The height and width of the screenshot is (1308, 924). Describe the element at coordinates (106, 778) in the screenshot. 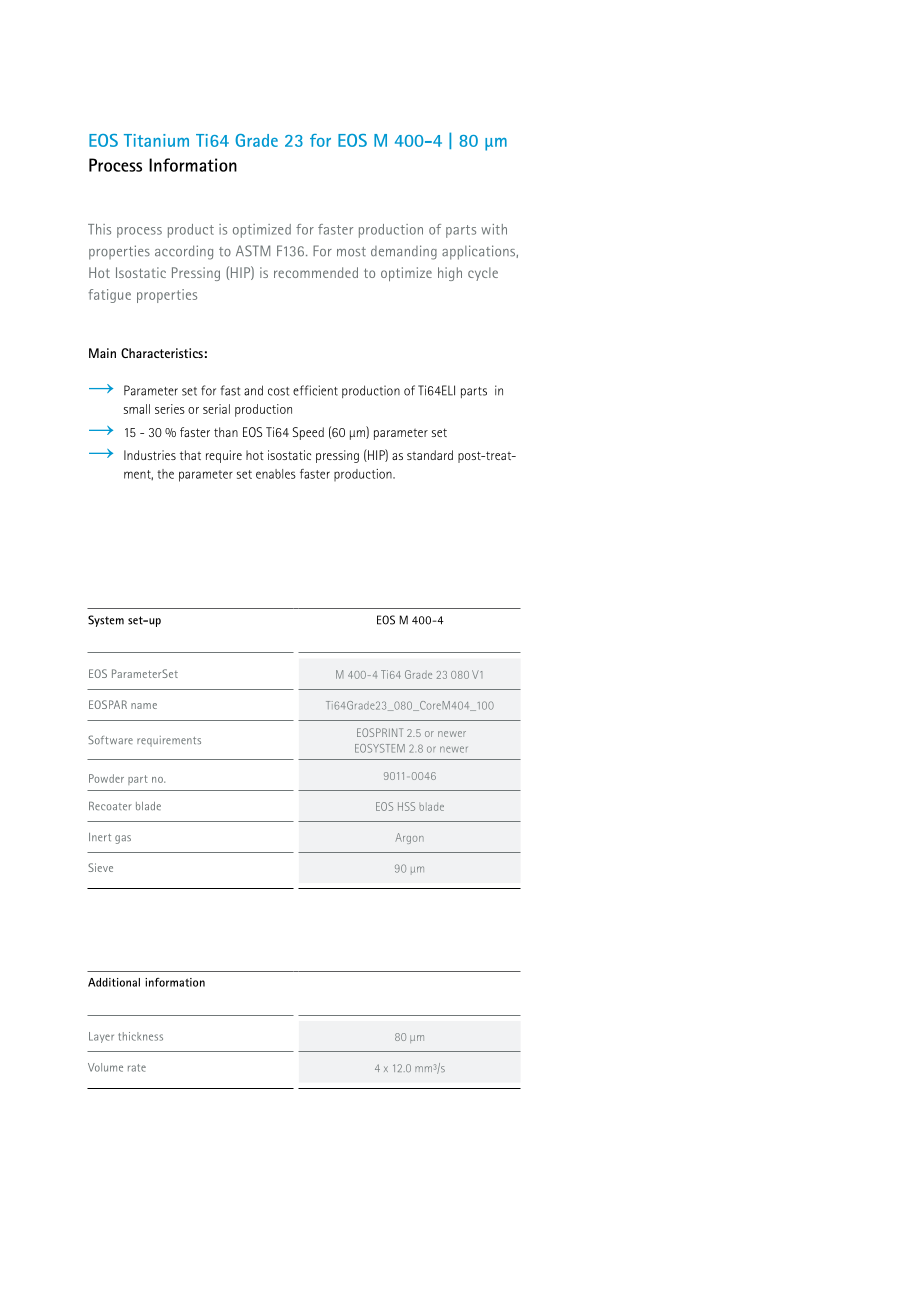

I see `Powder` at that location.
